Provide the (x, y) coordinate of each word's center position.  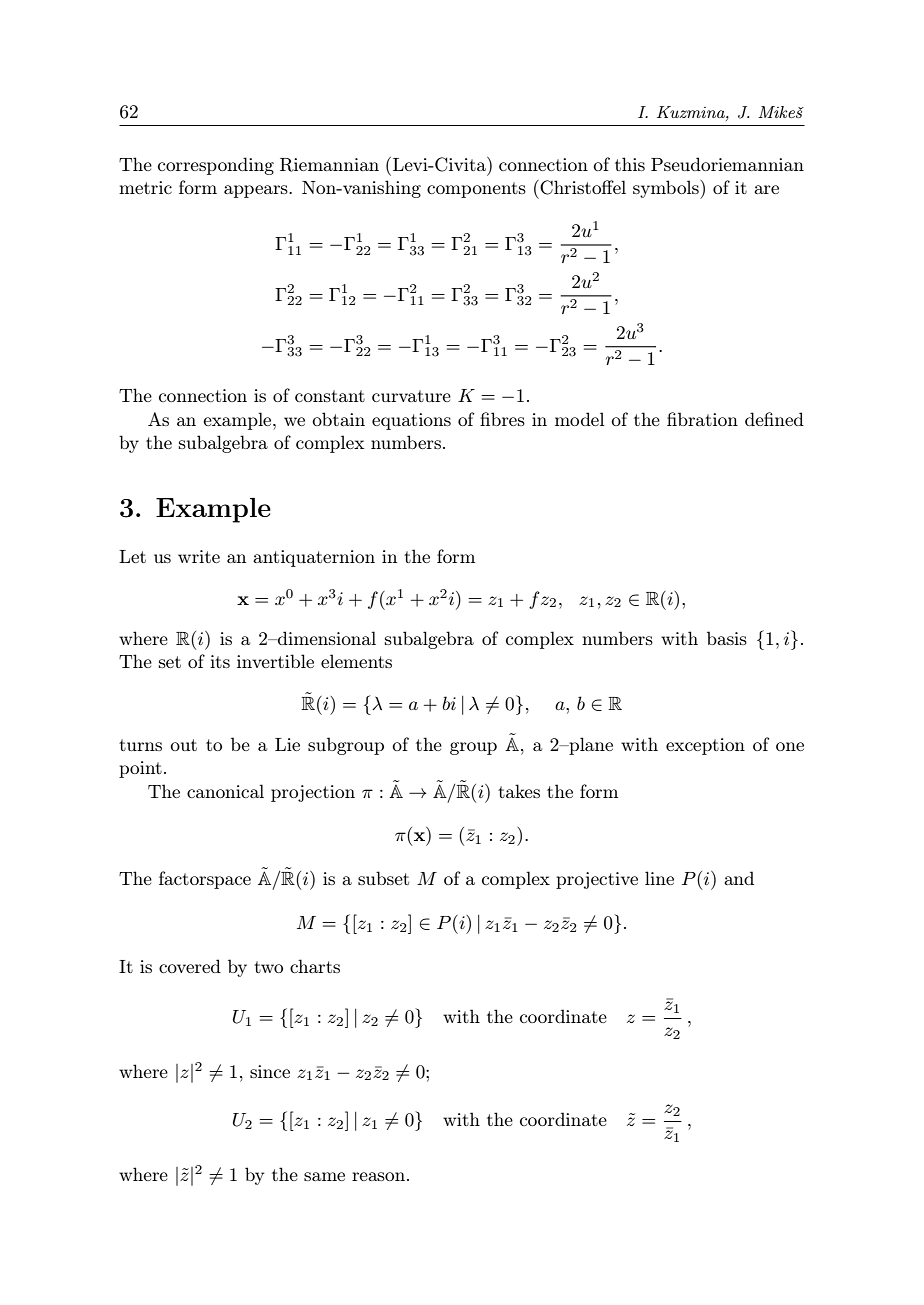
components (476, 190)
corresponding (216, 166)
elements (356, 661)
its (220, 661)
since (270, 1071)
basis (727, 638)
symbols (667, 189)
